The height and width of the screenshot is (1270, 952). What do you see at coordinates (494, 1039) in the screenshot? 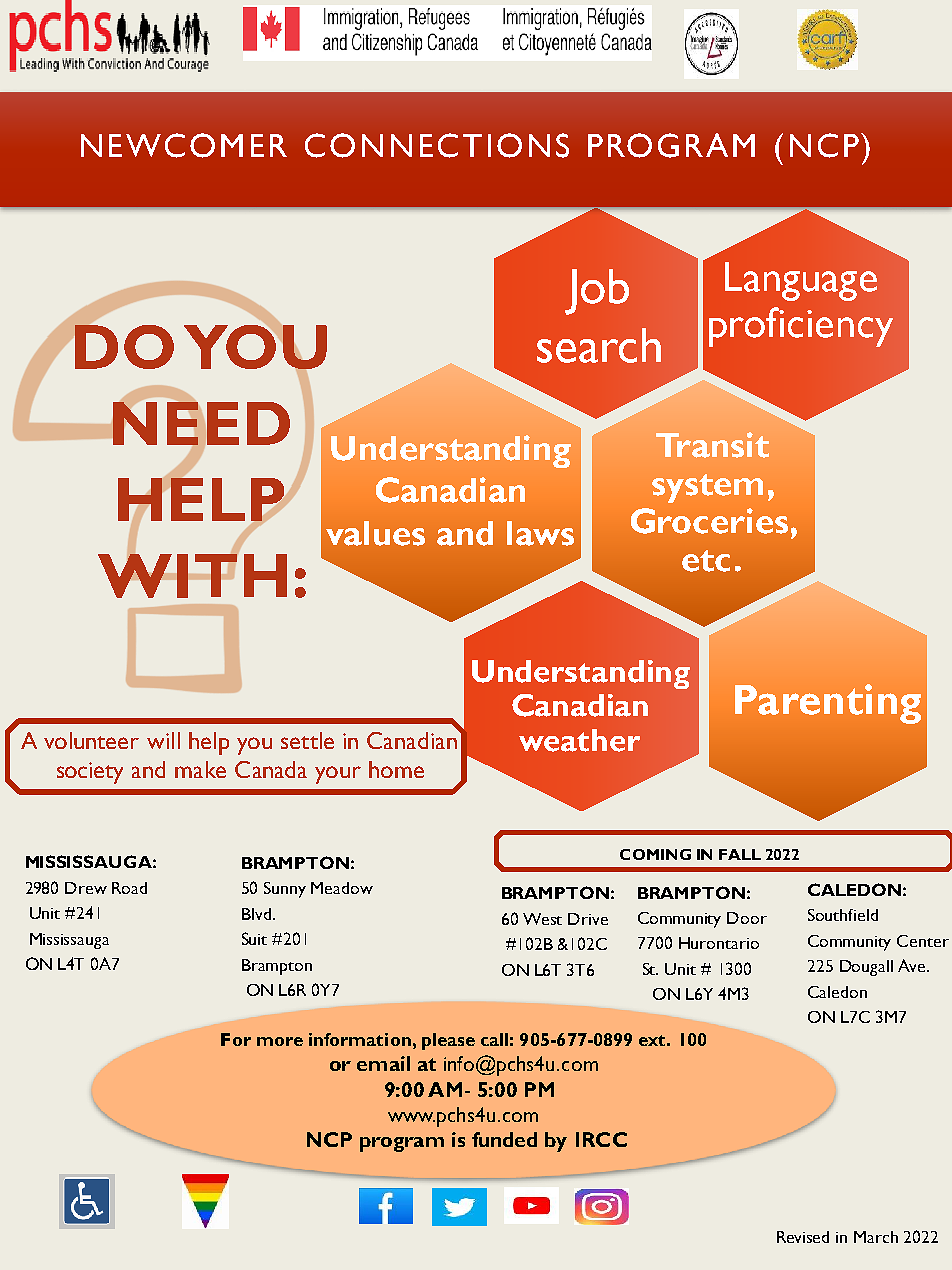
I see `call` at bounding box center [494, 1039].
